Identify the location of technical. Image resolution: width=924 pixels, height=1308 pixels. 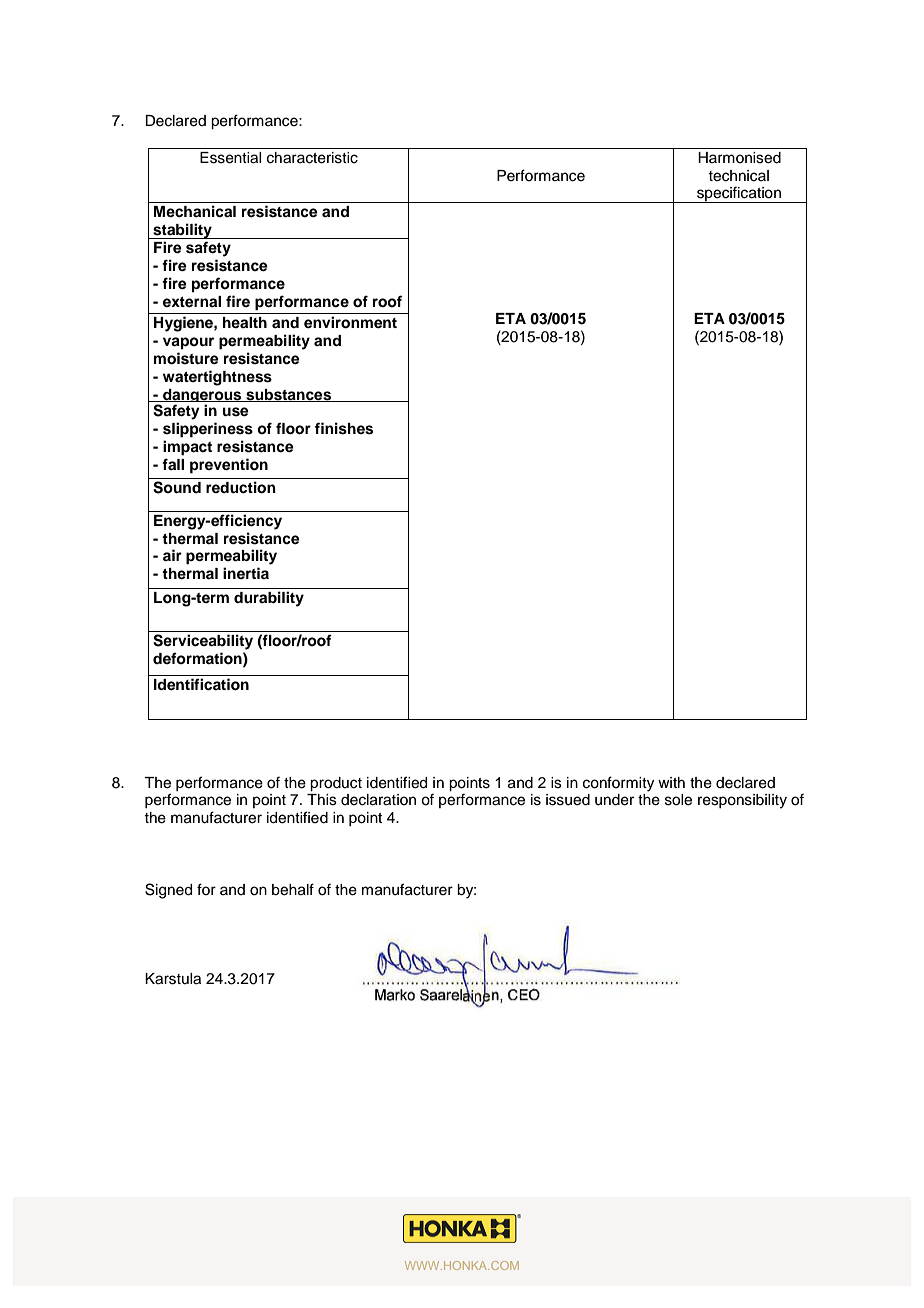
(738, 176).
